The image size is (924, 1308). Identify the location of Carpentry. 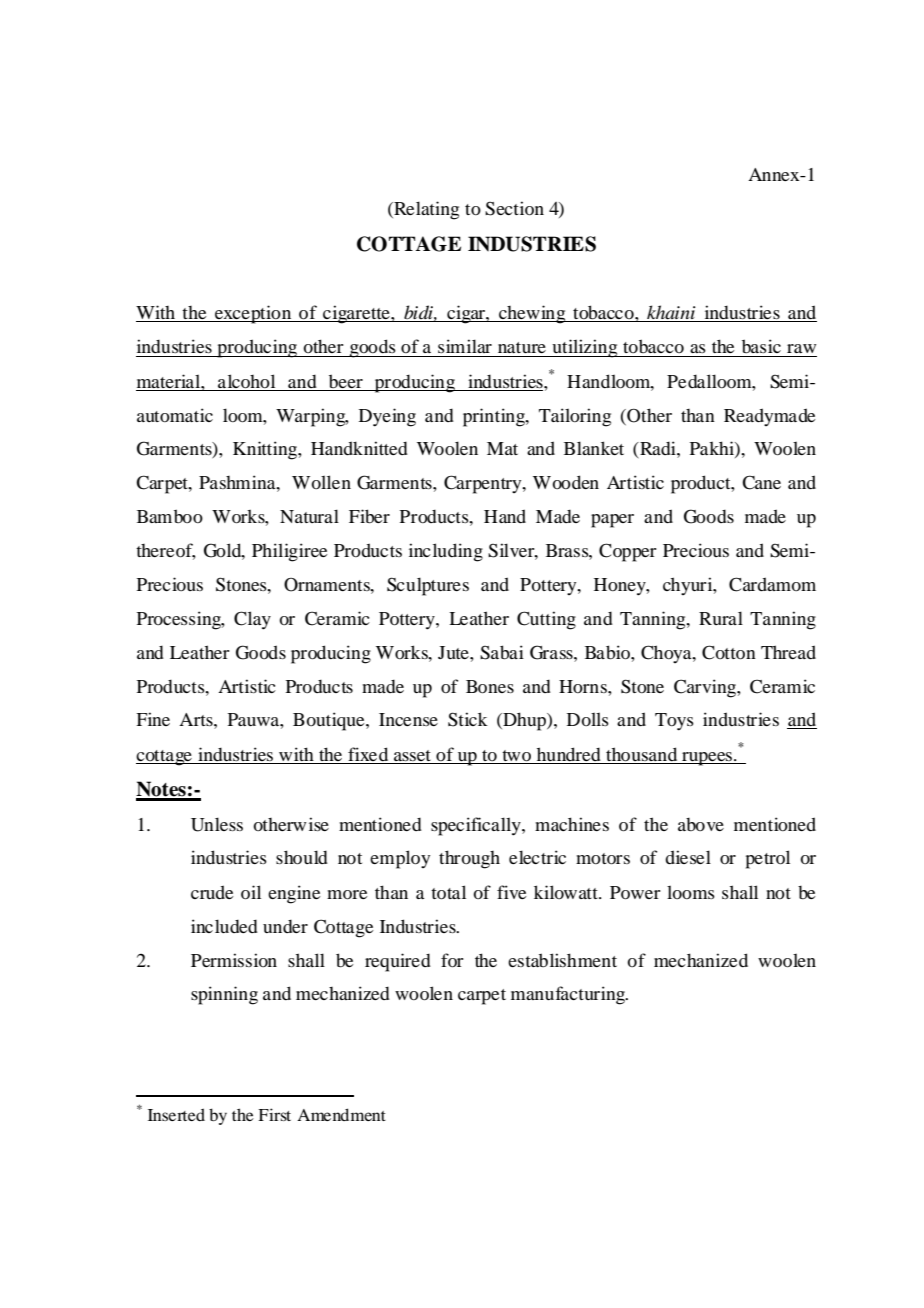
(484, 484).
